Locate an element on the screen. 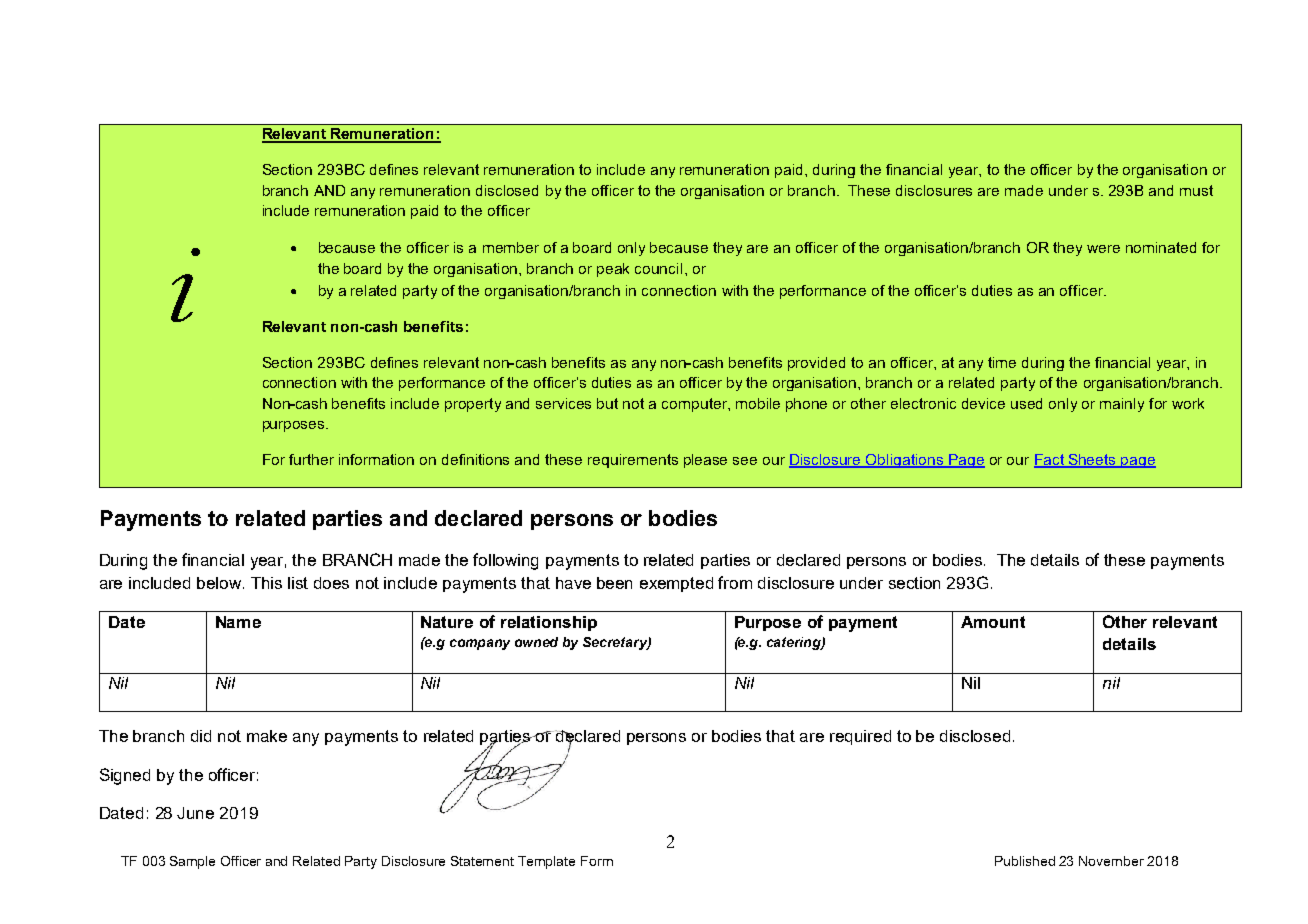 The height and width of the screenshot is (924, 1308). council is located at coordinates (658, 268).
